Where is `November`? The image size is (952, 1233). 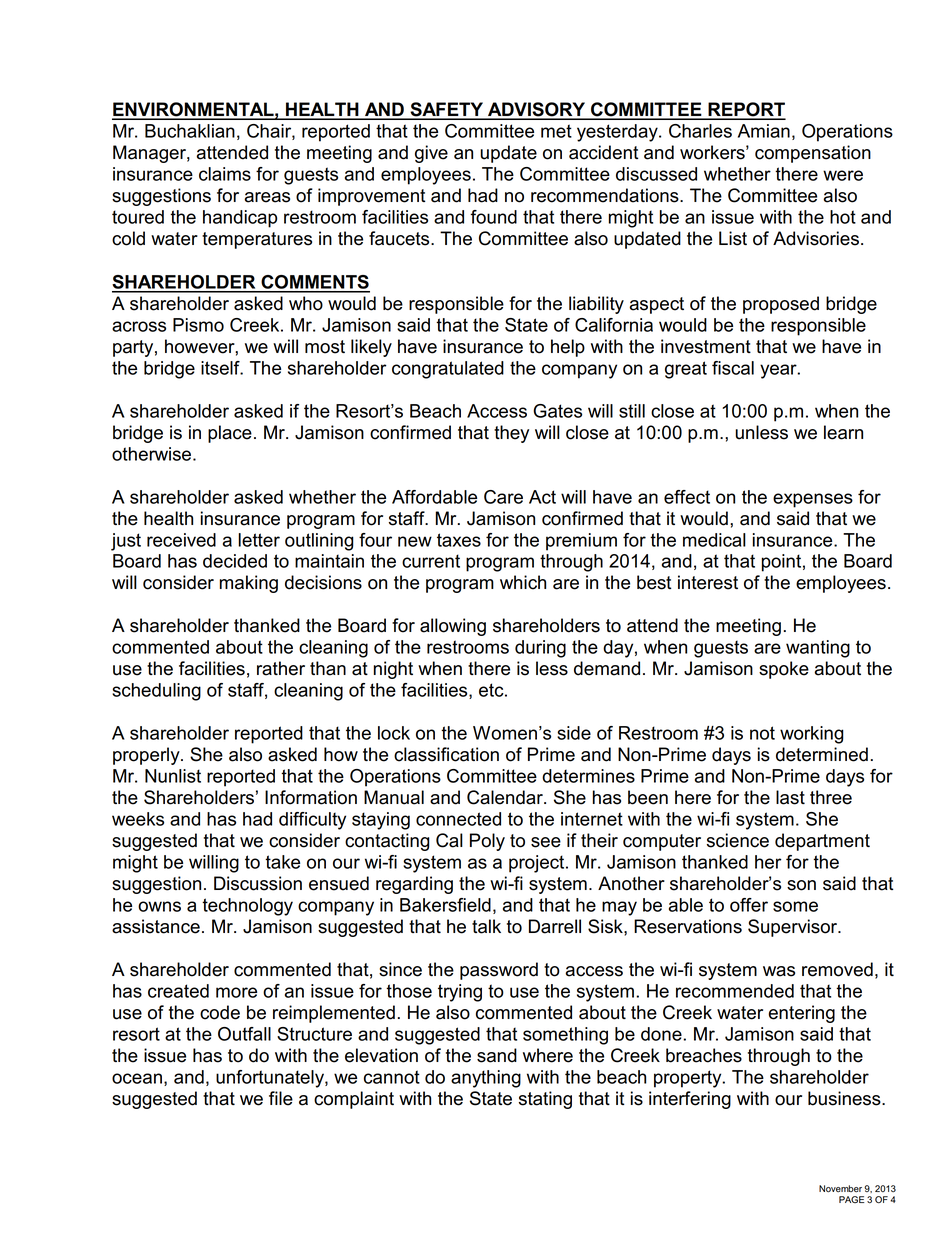 November is located at coordinates (840, 1189).
